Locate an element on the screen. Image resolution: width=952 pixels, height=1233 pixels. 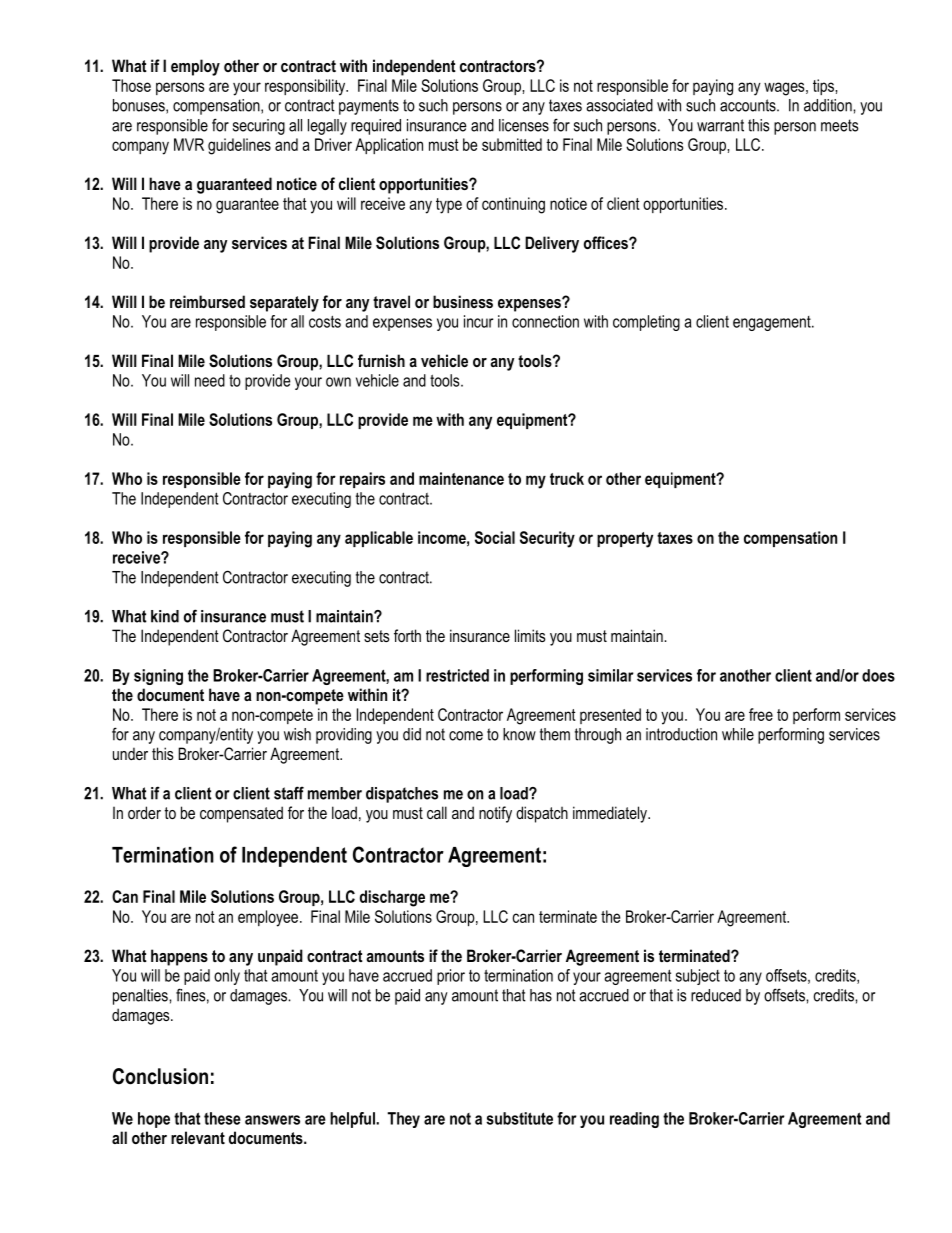
engagement is located at coordinates (773, 323).
